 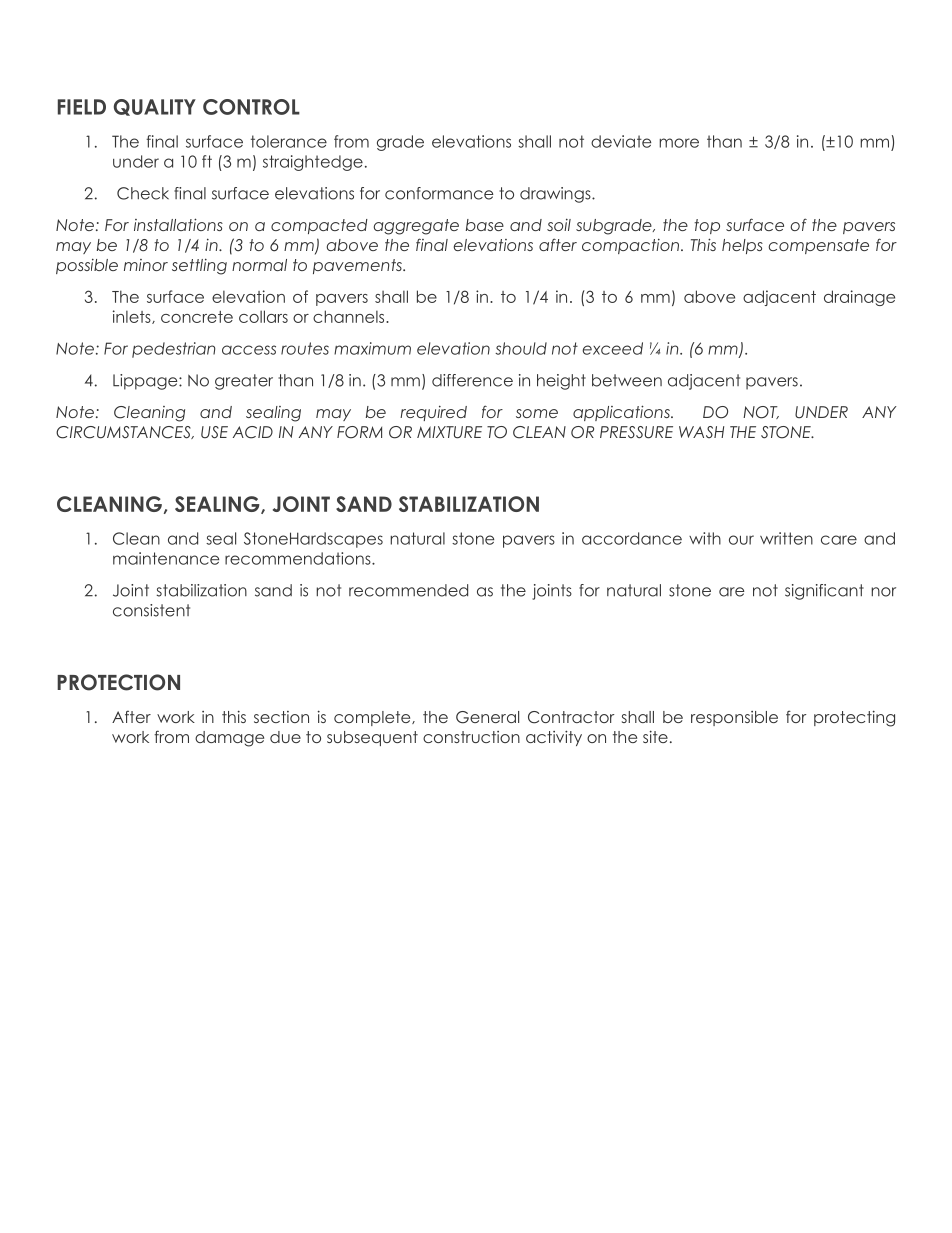 I want to click on drainage, so click(x=859, y=298).
